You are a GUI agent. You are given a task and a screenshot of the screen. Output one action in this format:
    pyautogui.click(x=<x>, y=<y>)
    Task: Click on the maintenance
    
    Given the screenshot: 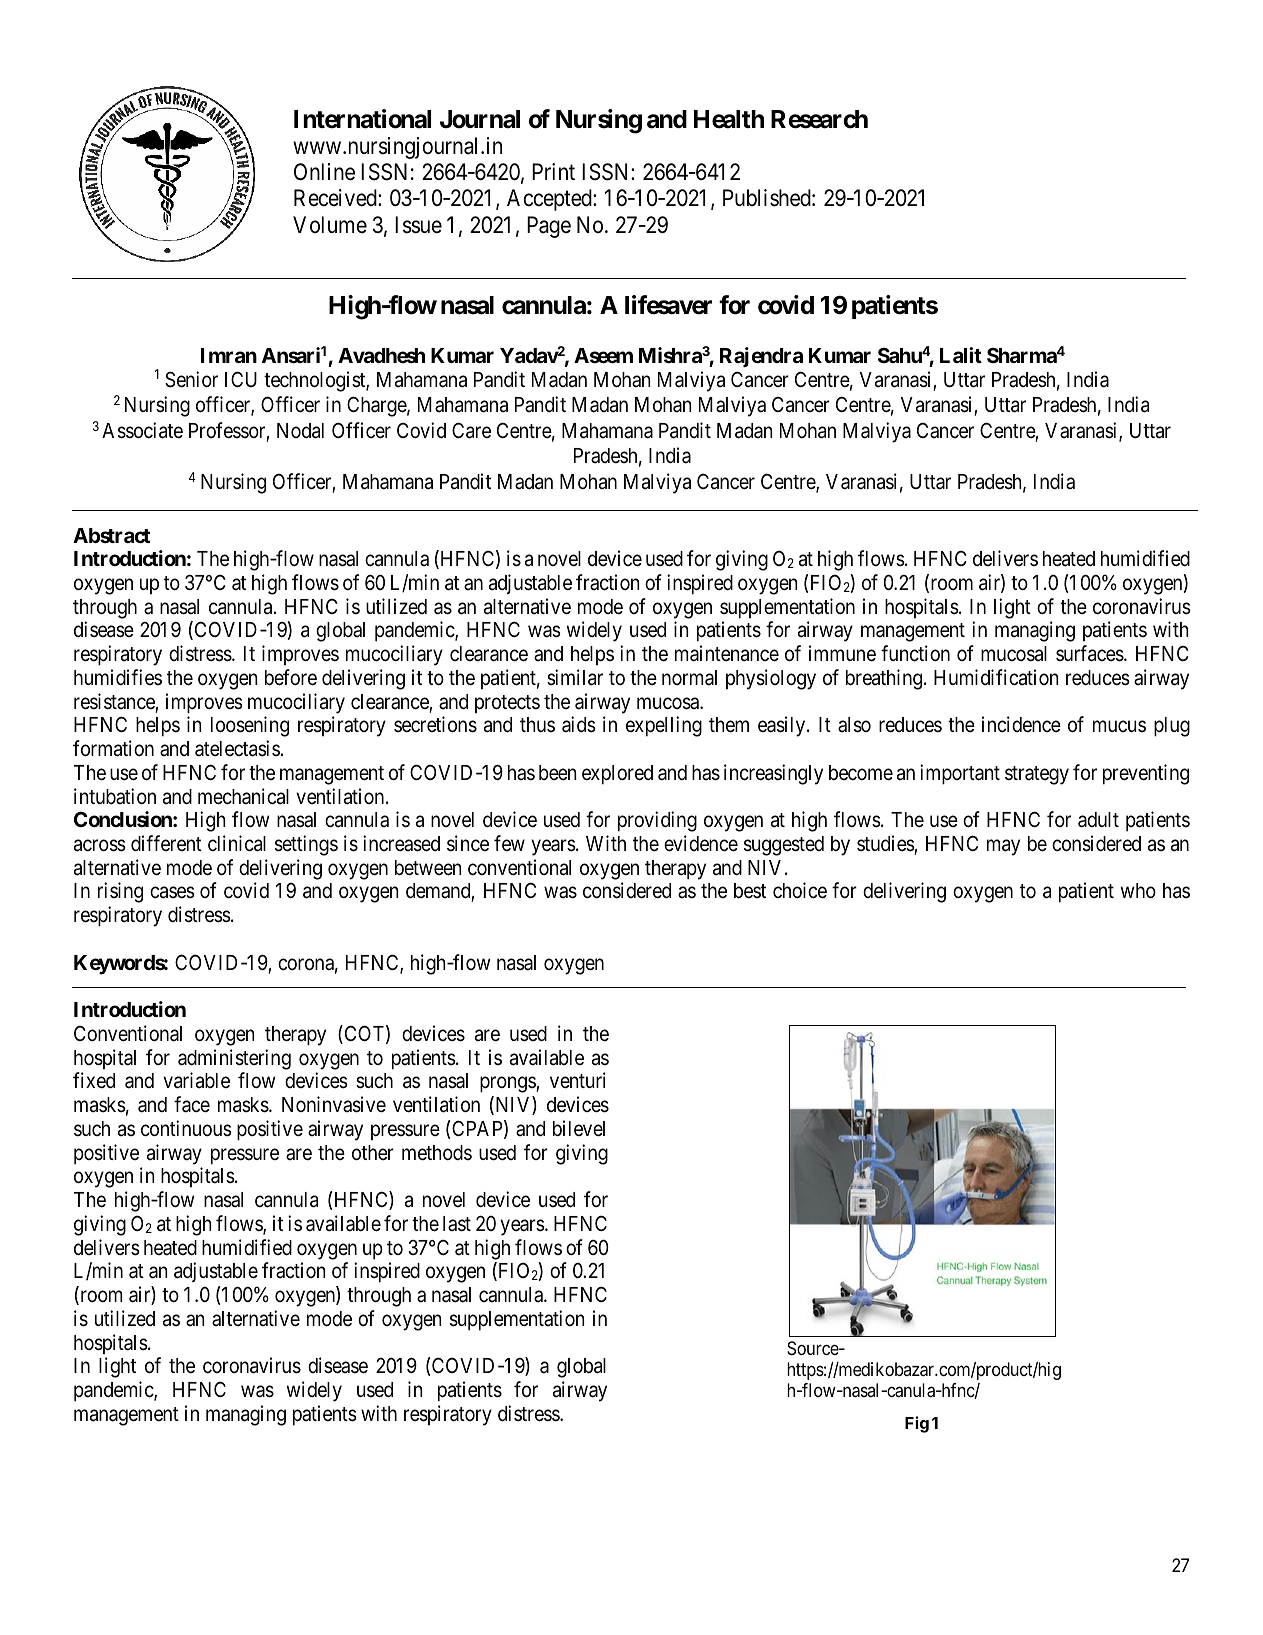 What is the action you would take?
    pyautogui.click(x=727, y=653)
